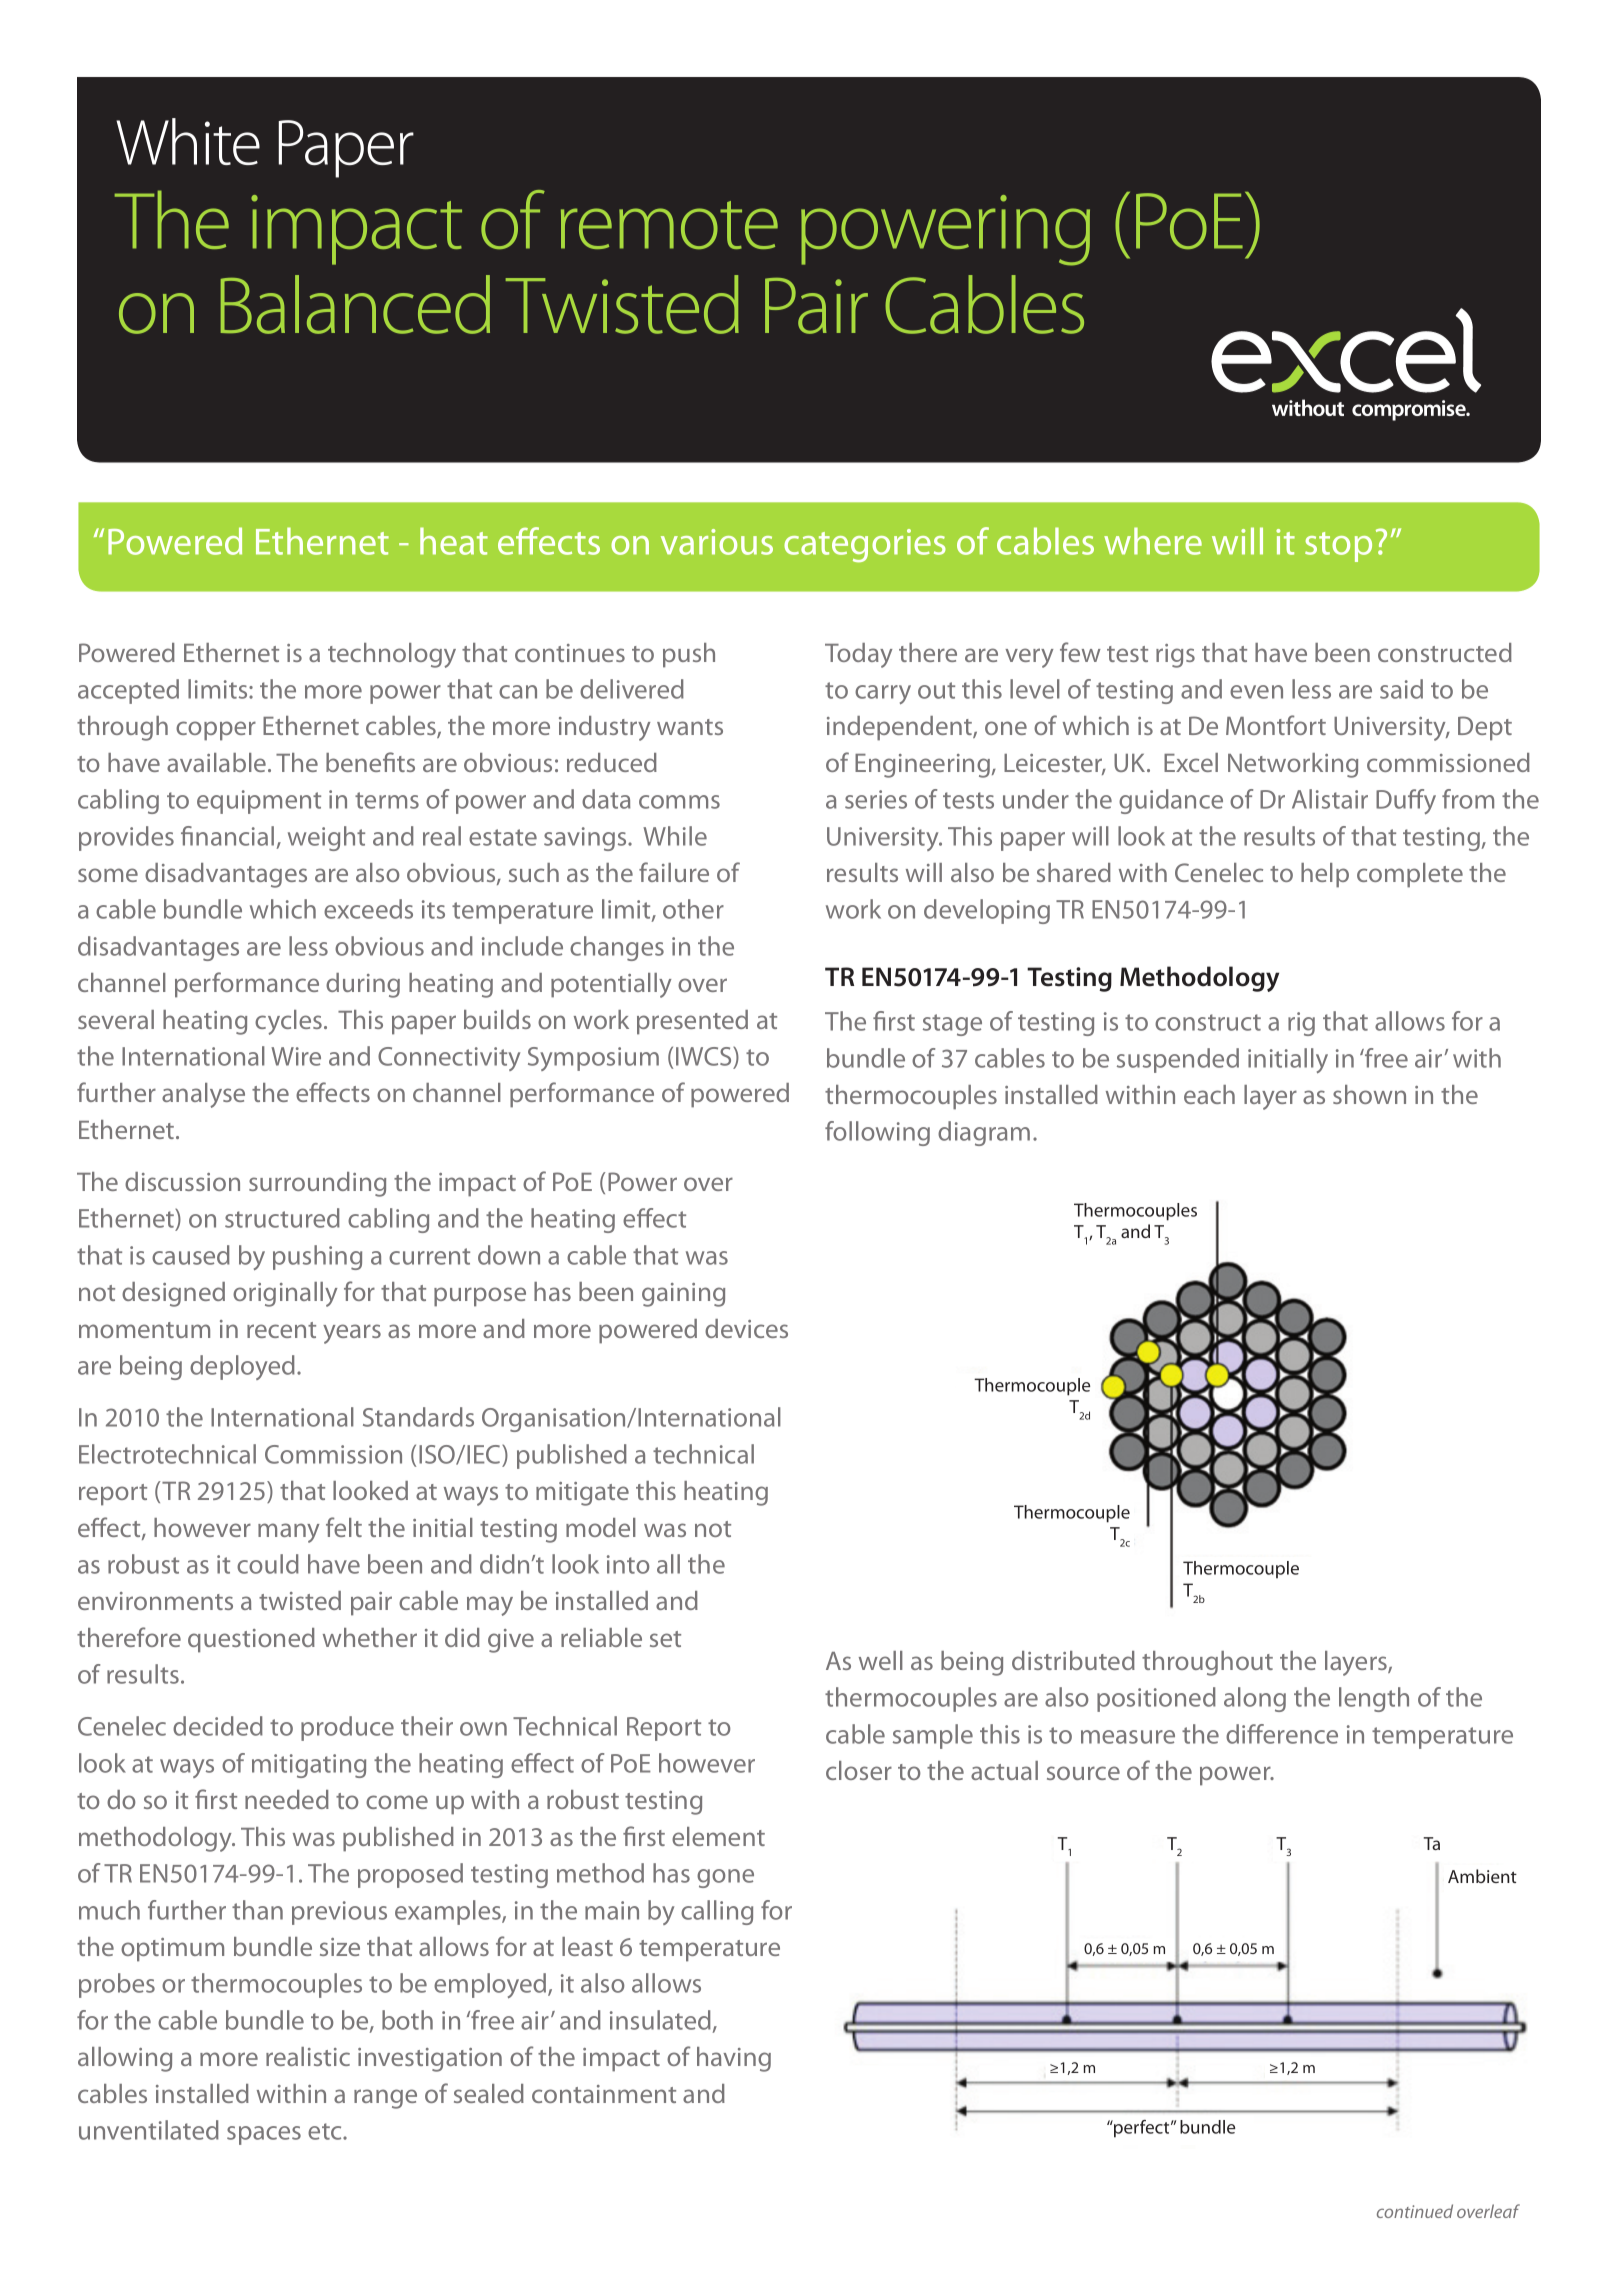  Describe the element at coordinates (877, 1133) in the image. I see `following` at that location.
